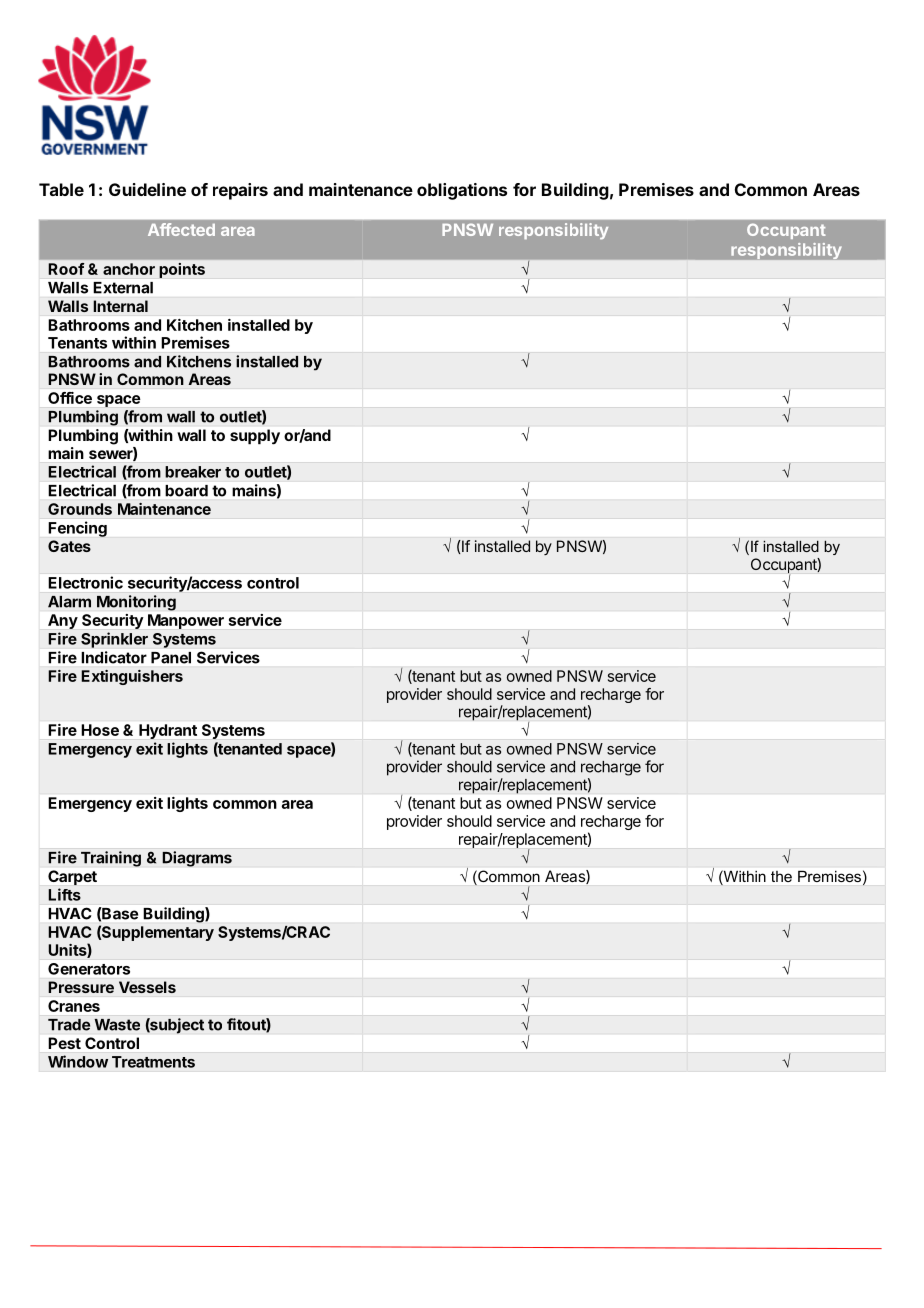 This page has width=924, height=1308. What do you see at coordinates (186, 621) in the page?
I see `Manpower` at bounding box center [186, 621].
